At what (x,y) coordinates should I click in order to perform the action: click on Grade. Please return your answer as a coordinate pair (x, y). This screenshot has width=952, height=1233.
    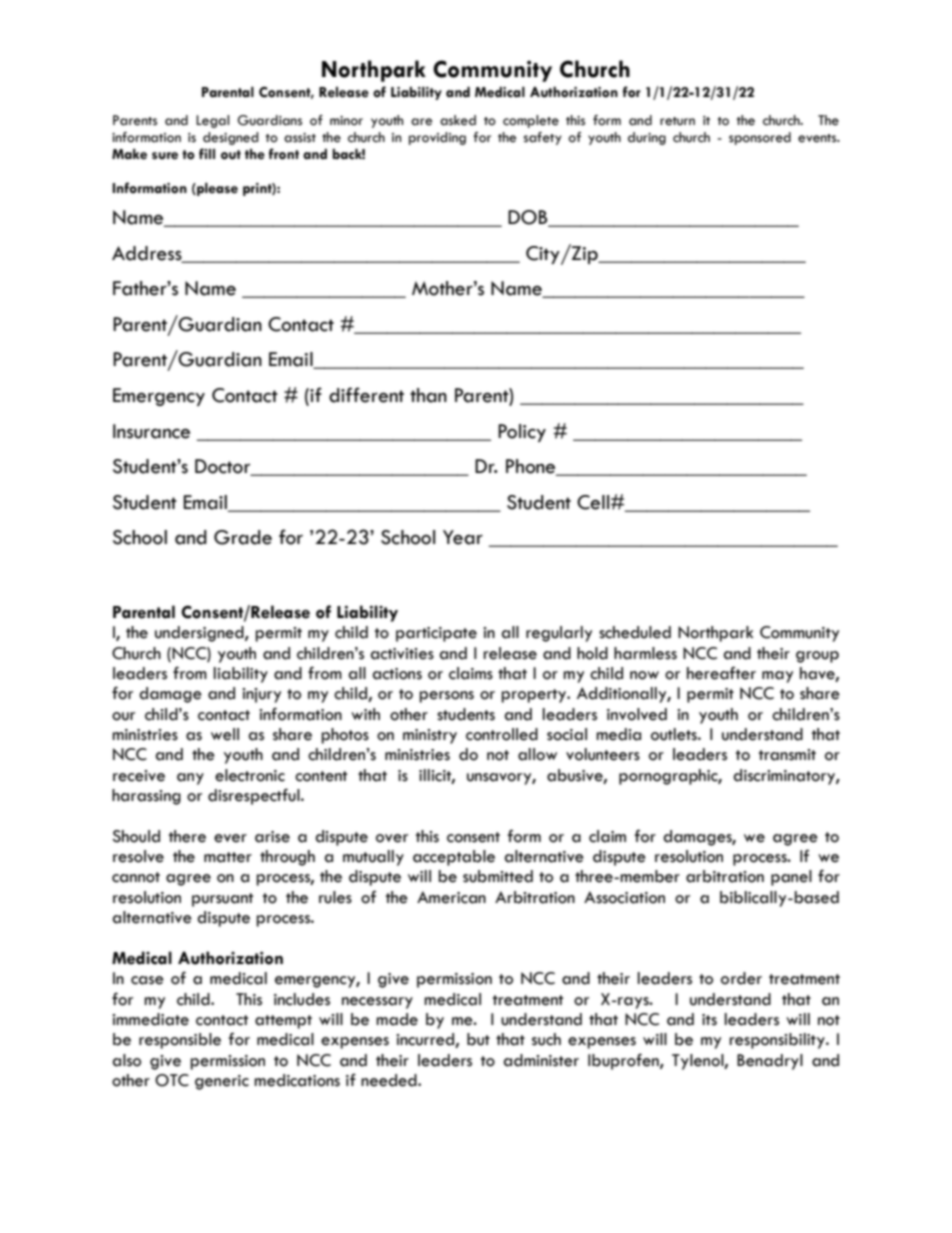
    Looking at the image, I should click on (243, 537).
